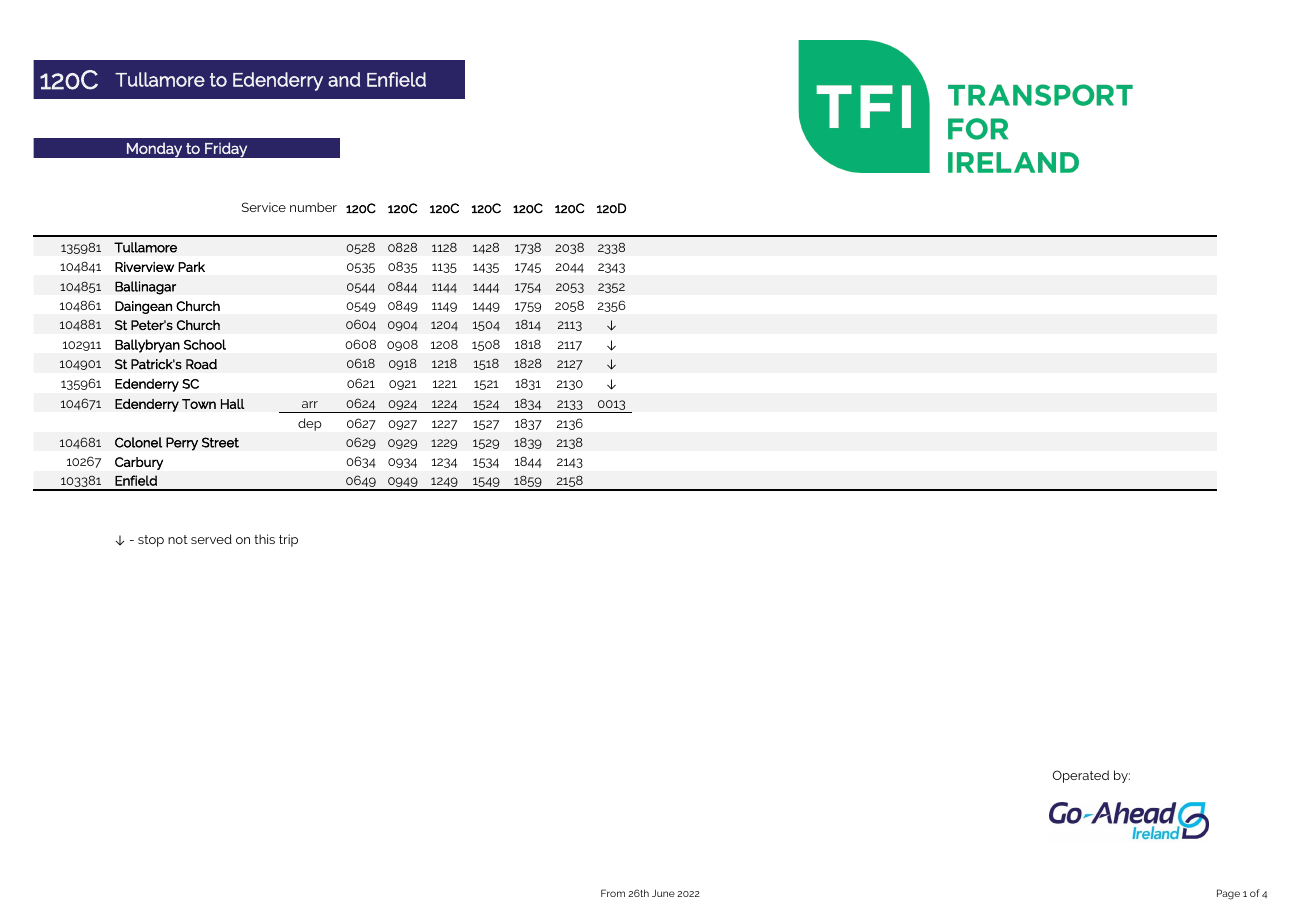 The height and width of the screenshot is (924, 1308). I want to click on Road, so click(201, 364).
